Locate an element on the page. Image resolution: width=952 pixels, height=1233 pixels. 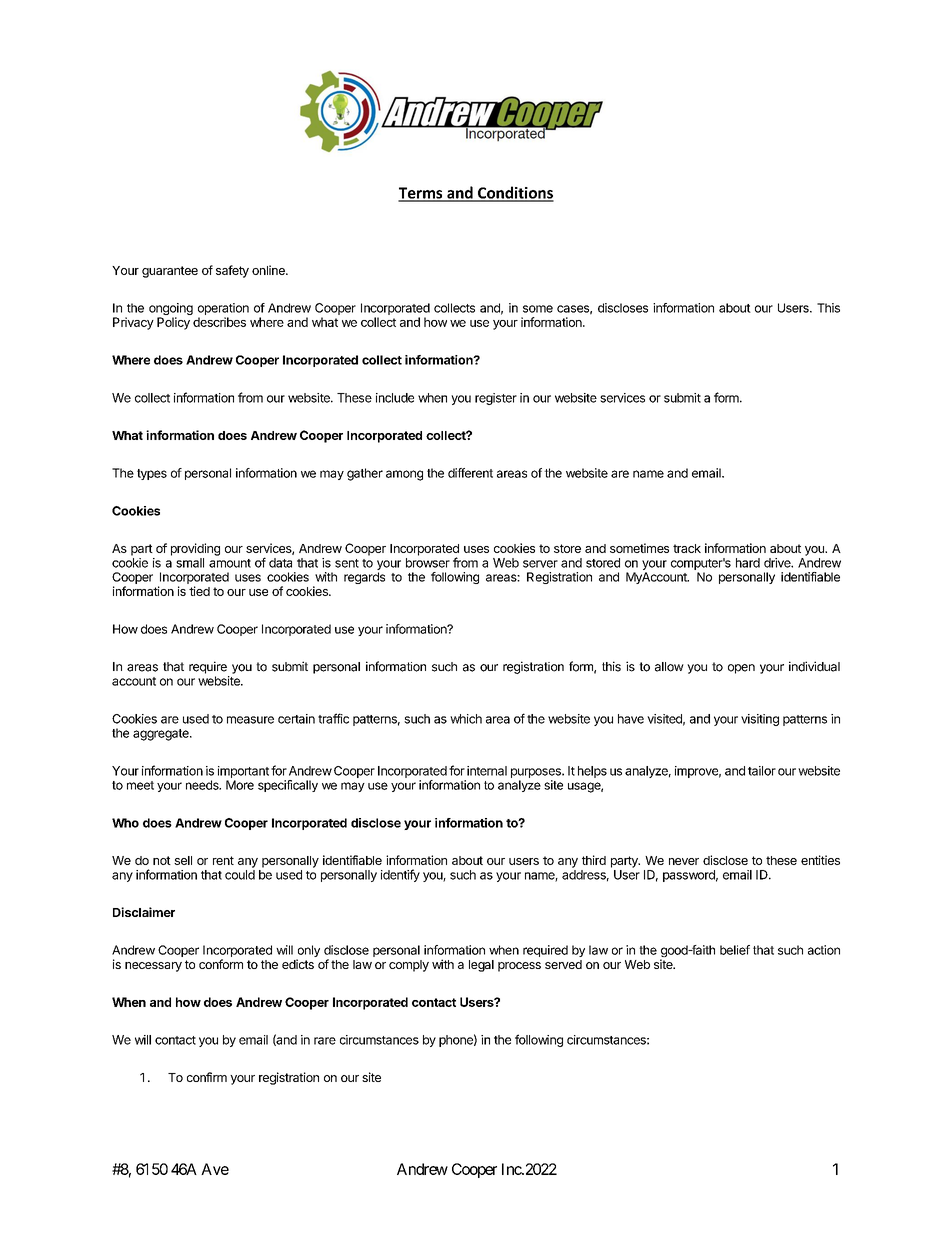
confirm is located at coordinates (207, 1077).
